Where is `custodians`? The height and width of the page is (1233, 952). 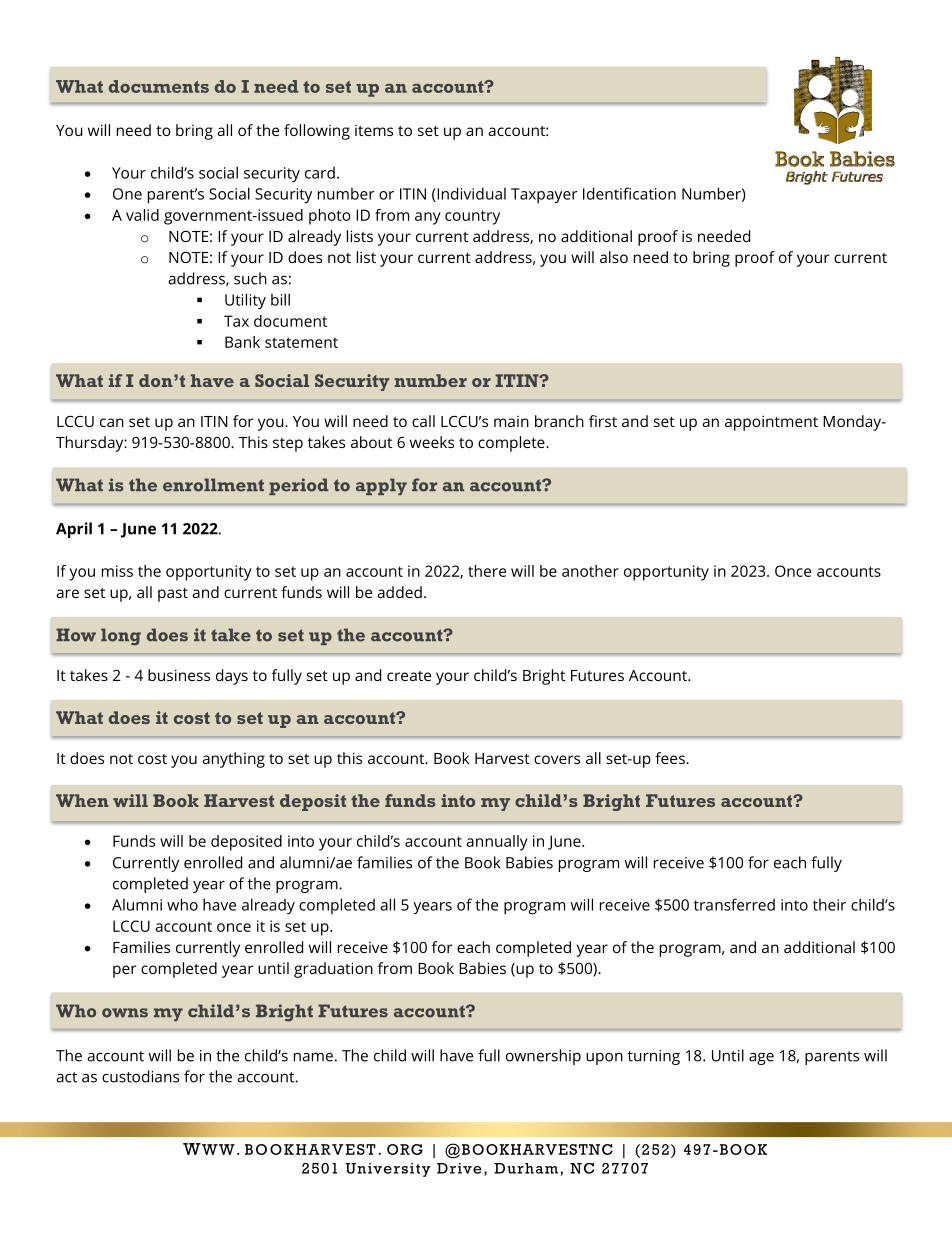 custodians is located at coordinates (140, 1076).
